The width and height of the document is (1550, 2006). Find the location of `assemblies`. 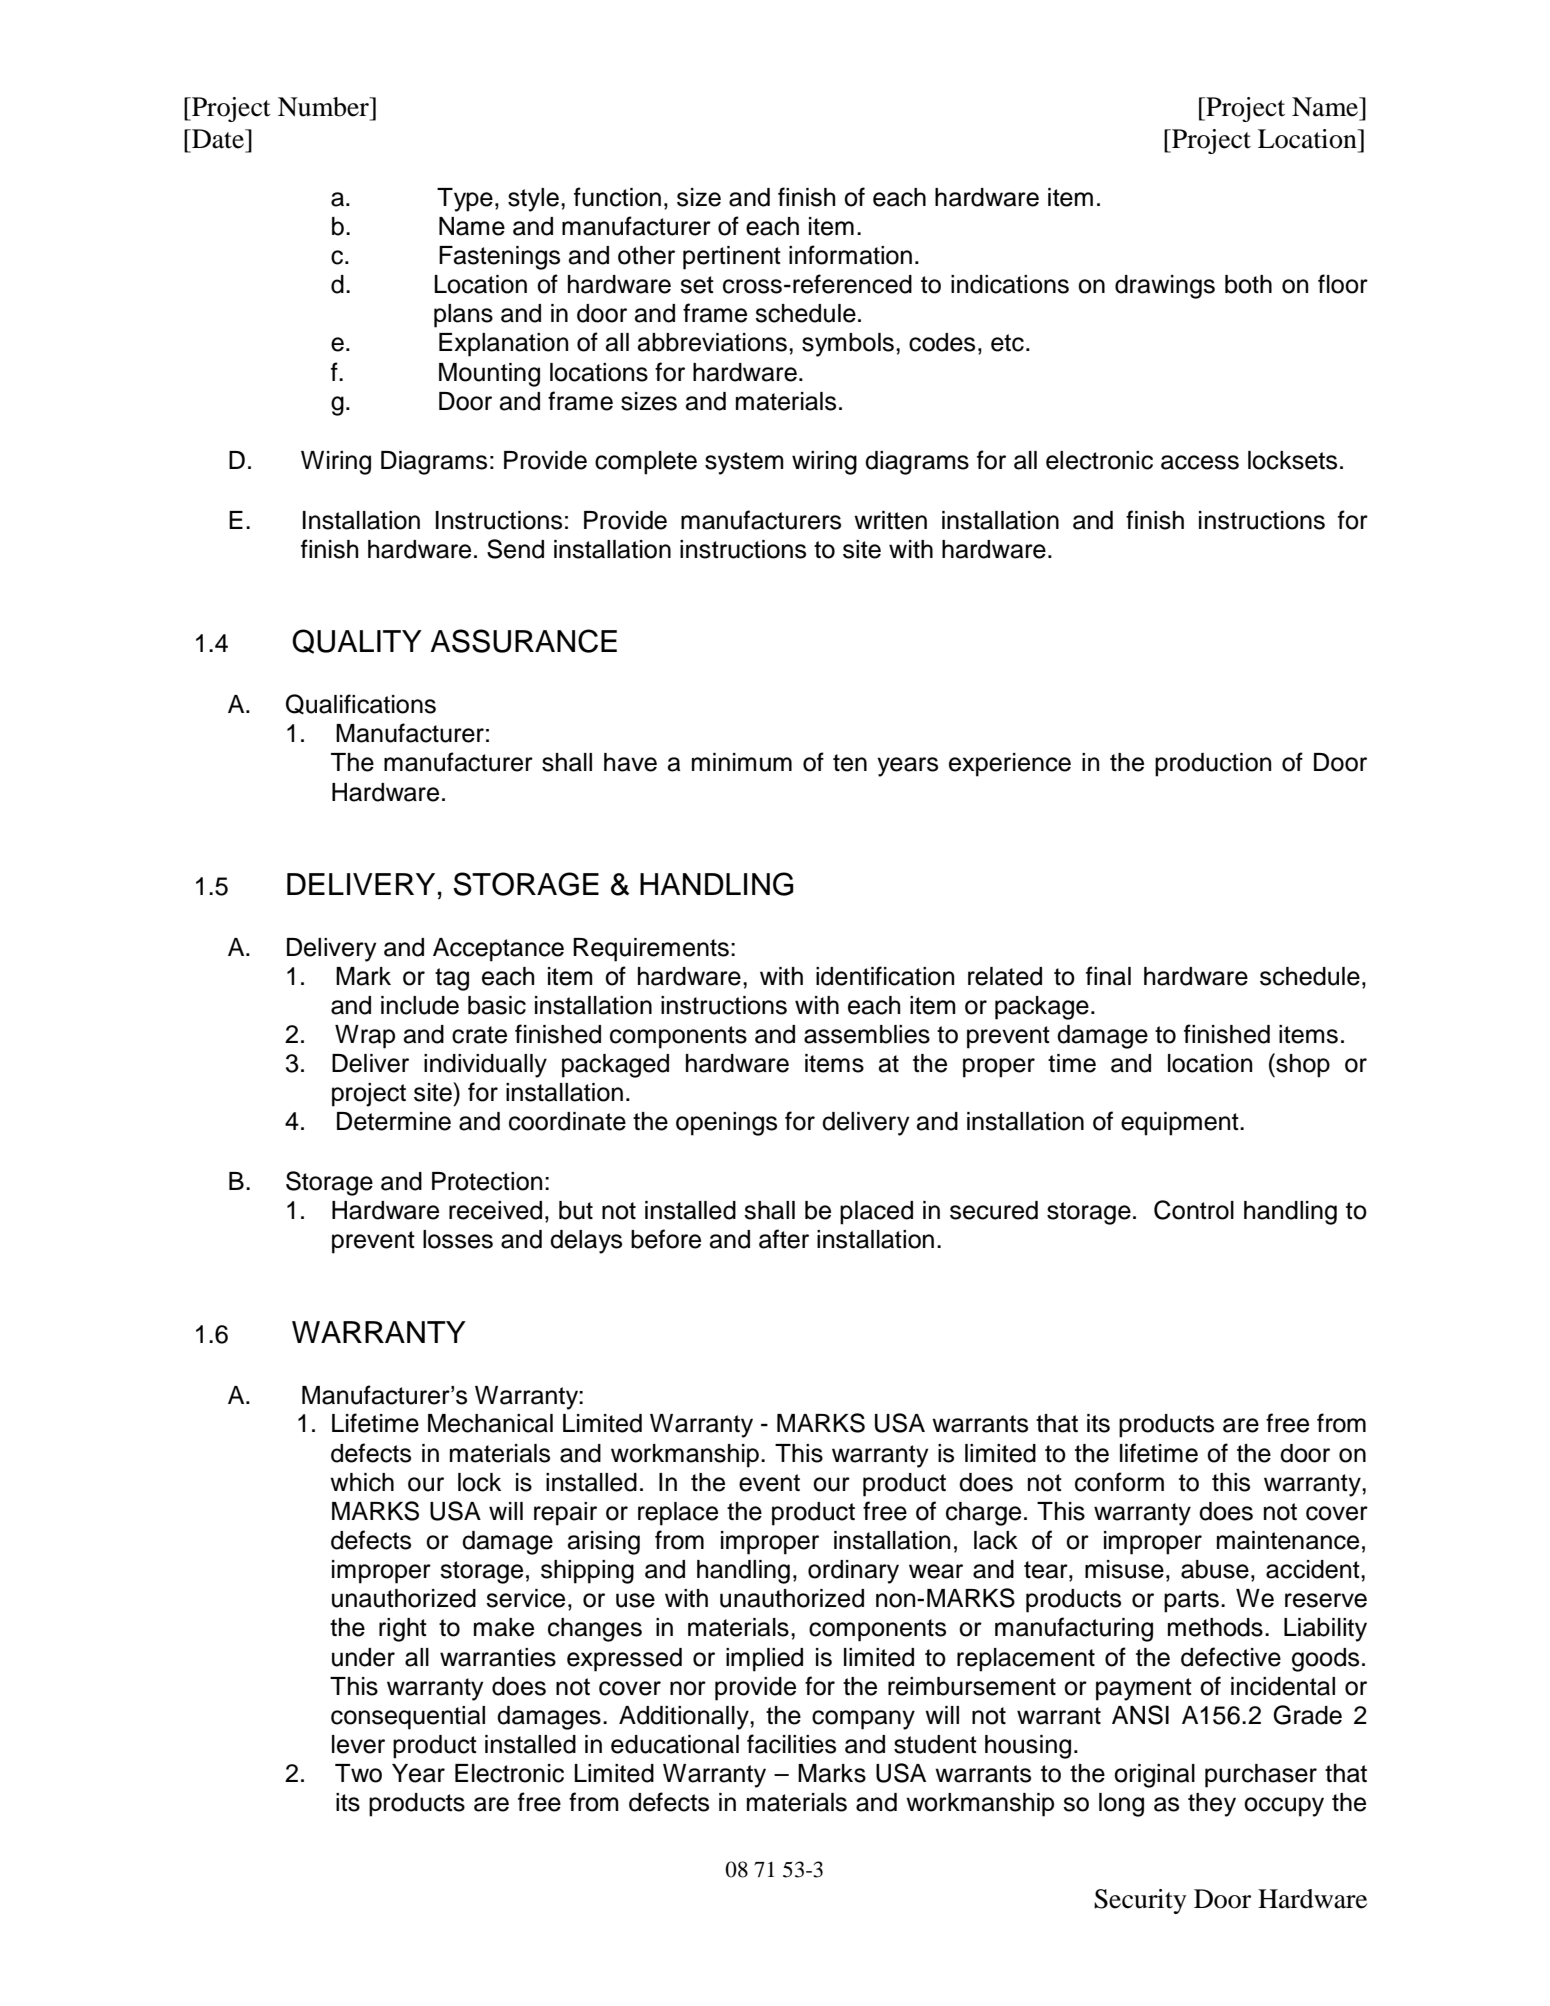

assemblies is located at coordinates (867, 1034).
